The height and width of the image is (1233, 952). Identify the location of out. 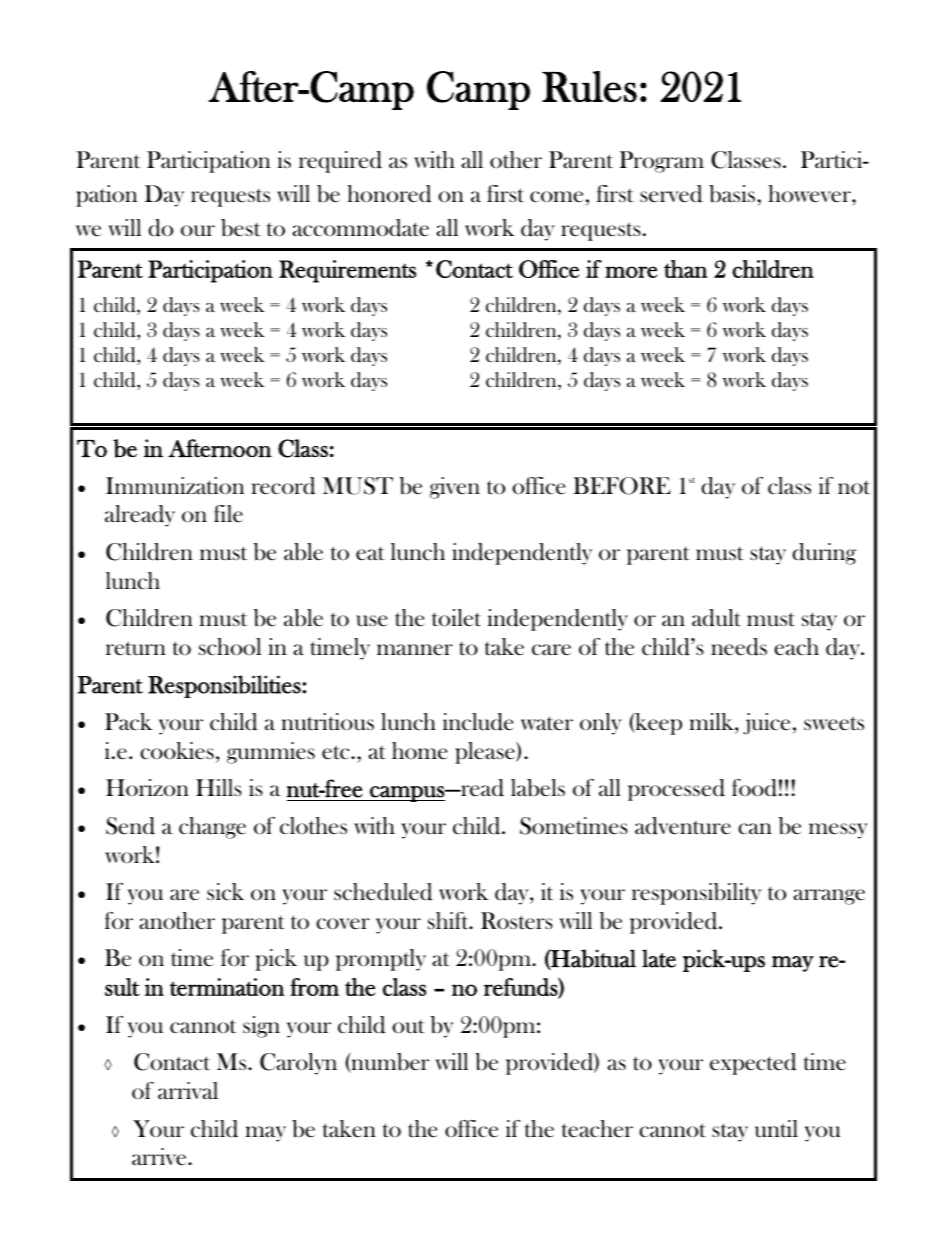
(408, 1027).
